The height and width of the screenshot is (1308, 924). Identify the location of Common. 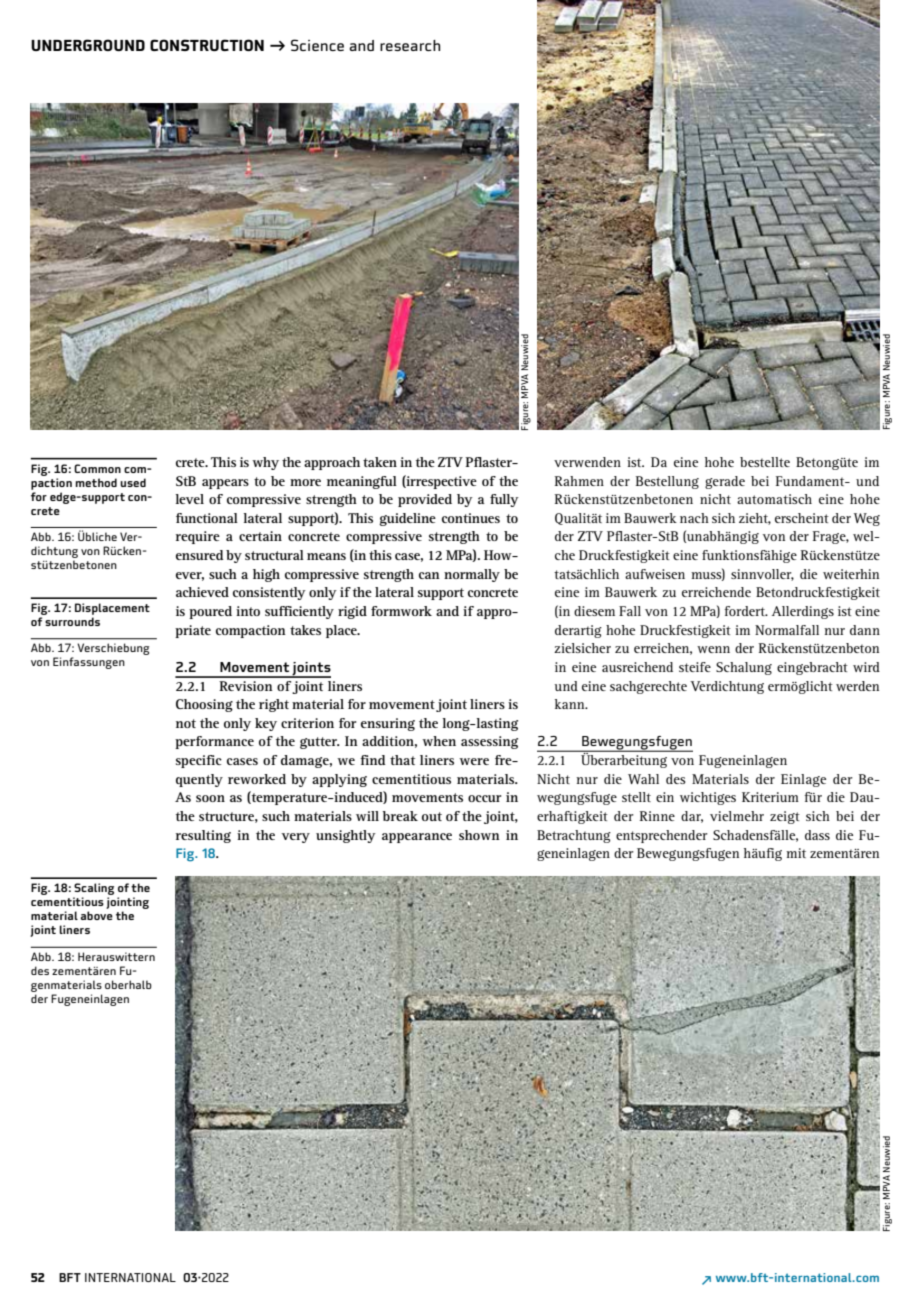
(97, 468).
